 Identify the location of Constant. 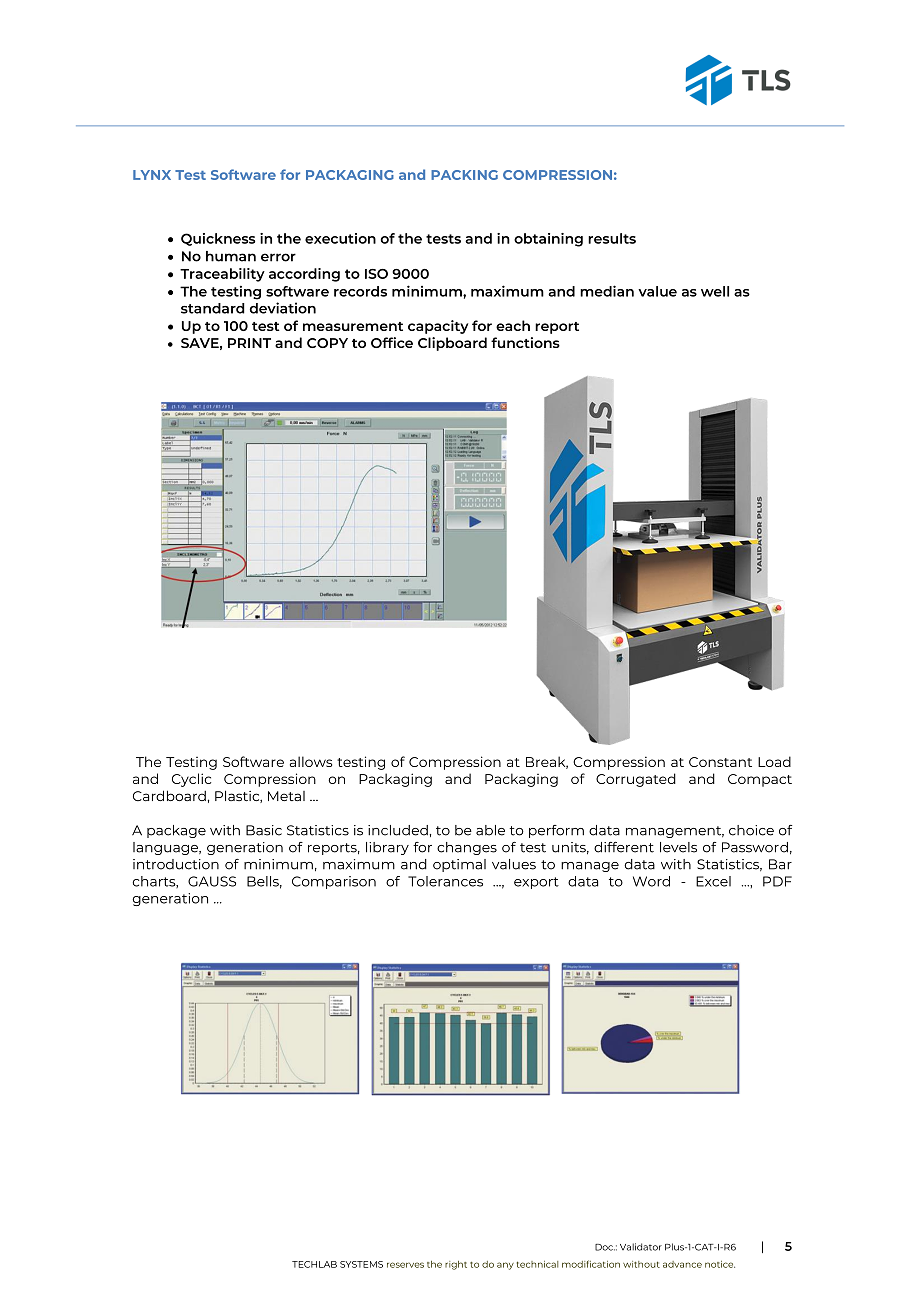
(720, 762).
